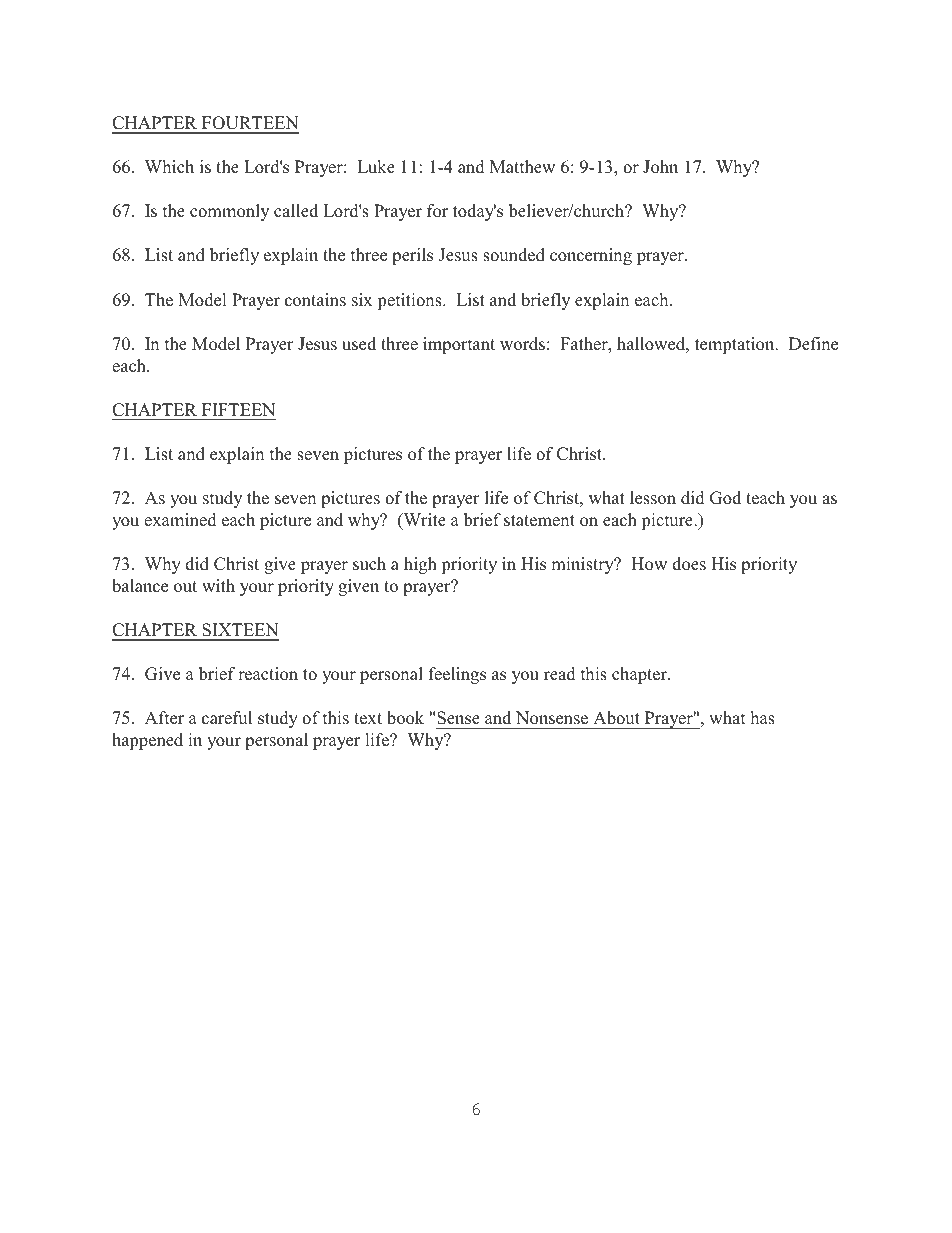 Image resolution: width=952 pixels, height=1233 pixels. Describe the element at coordinates (725, 498) in the screenshot. I see `God` at that location.
